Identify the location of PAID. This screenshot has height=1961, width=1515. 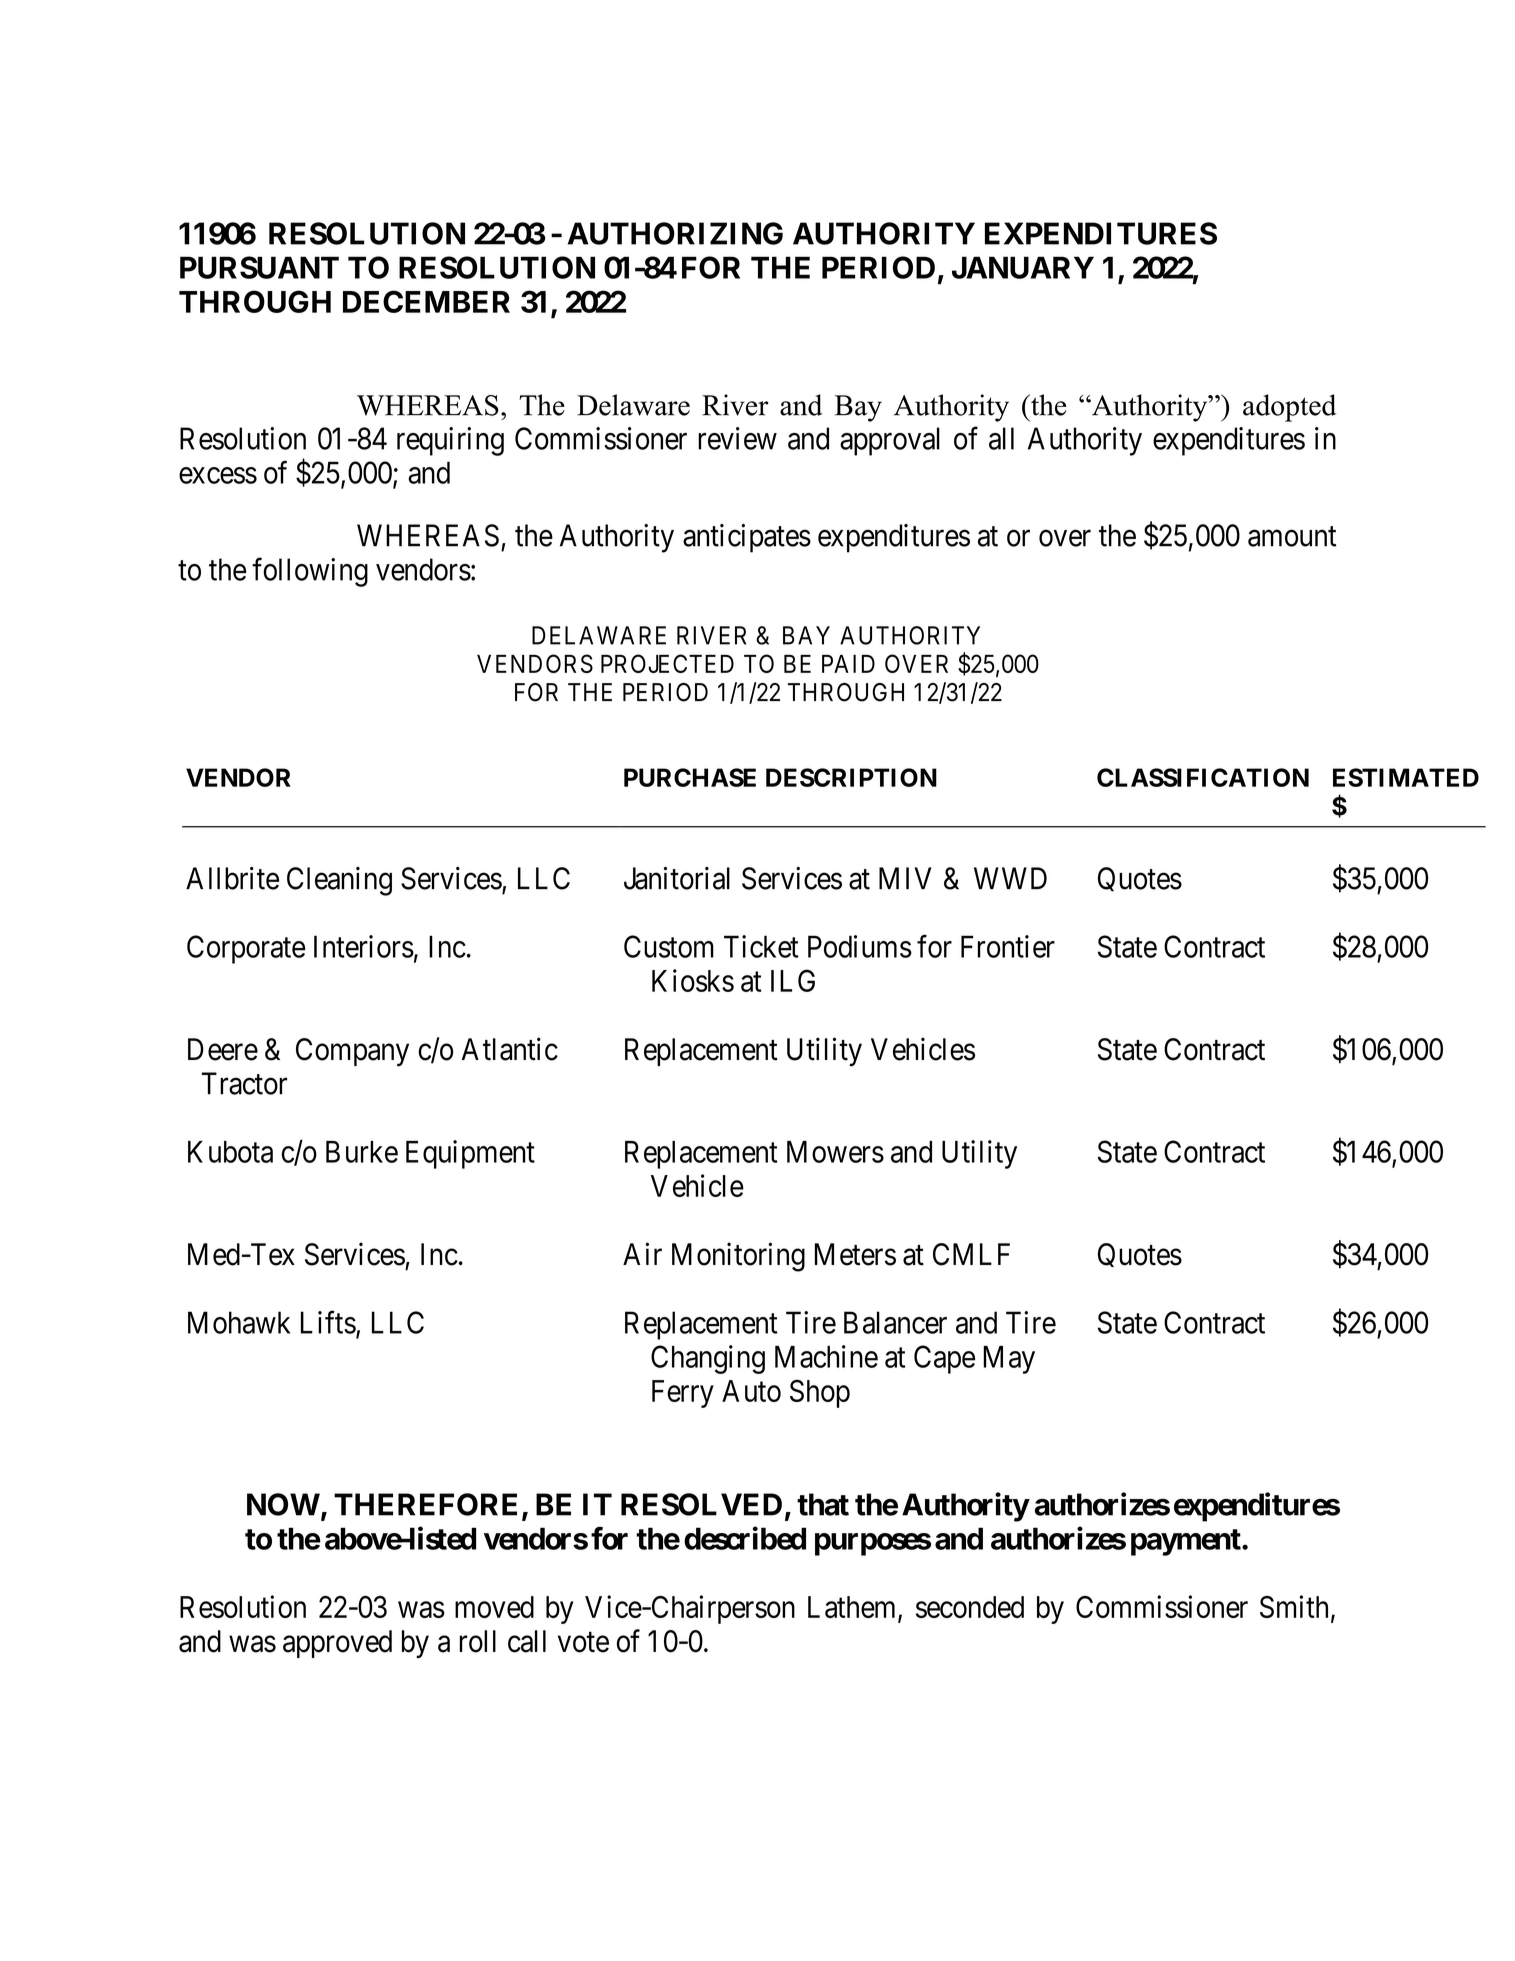
(848, 664).
